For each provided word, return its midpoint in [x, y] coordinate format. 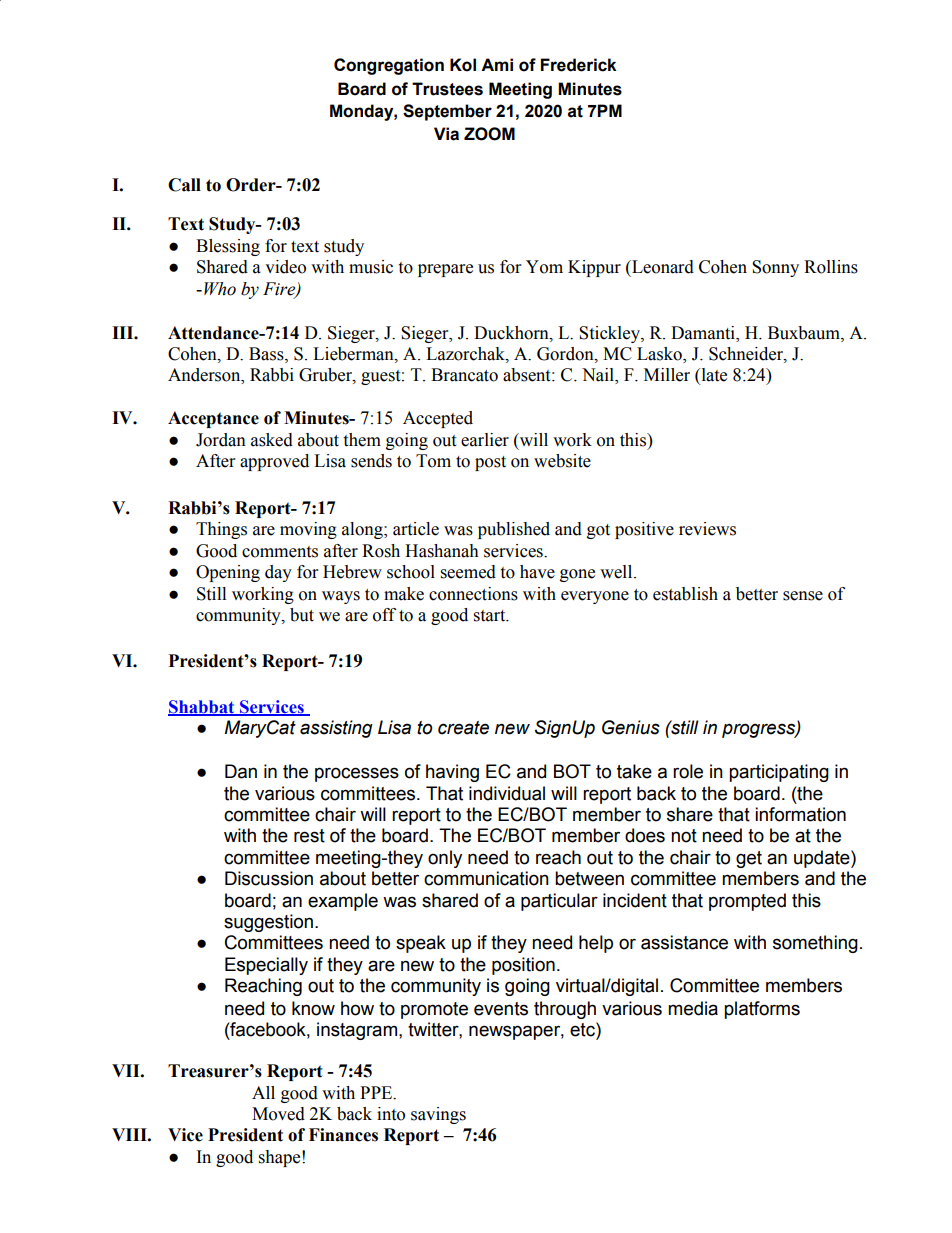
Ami [497, 64]
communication [486, 878]
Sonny [775, 268]
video [285, 267]
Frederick [579, 65]
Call [184, 185]
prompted [747, 902]
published [514, 530]
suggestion [268, 923]
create [463, 728]
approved [274, 462]
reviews [707, 529]
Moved [278, 1114]
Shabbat [202, 708]
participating [779, 773]
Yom [544, 267]
